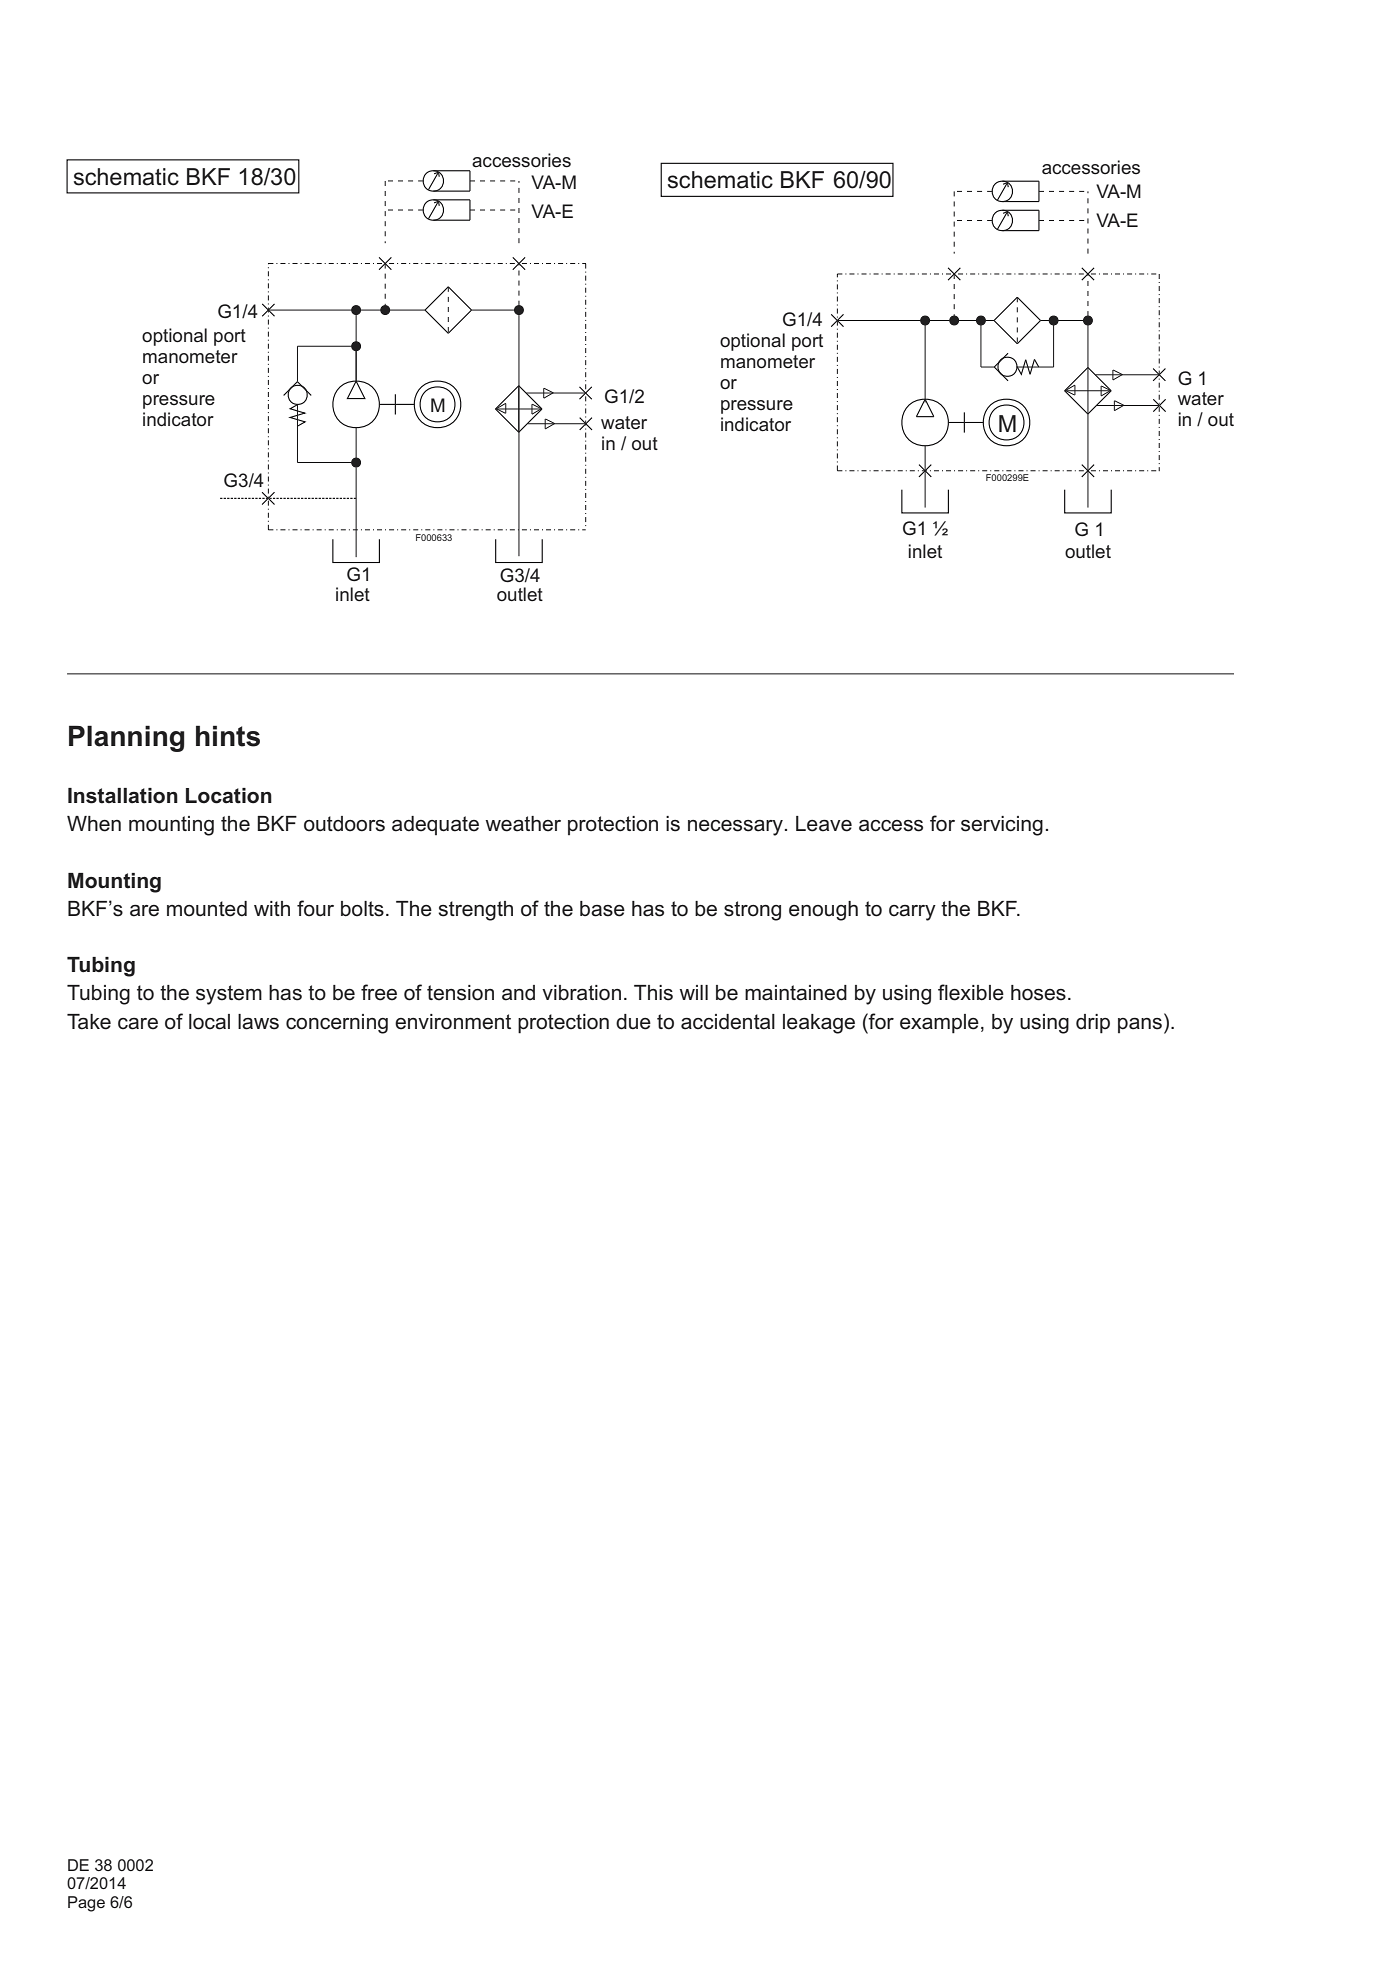 Image resolution: width=1399 pixels, height=1979 pixels. What do you see at coordinates (209, 1022) in the screenshot?
I see `local` at bounding box center [209, 1022].
